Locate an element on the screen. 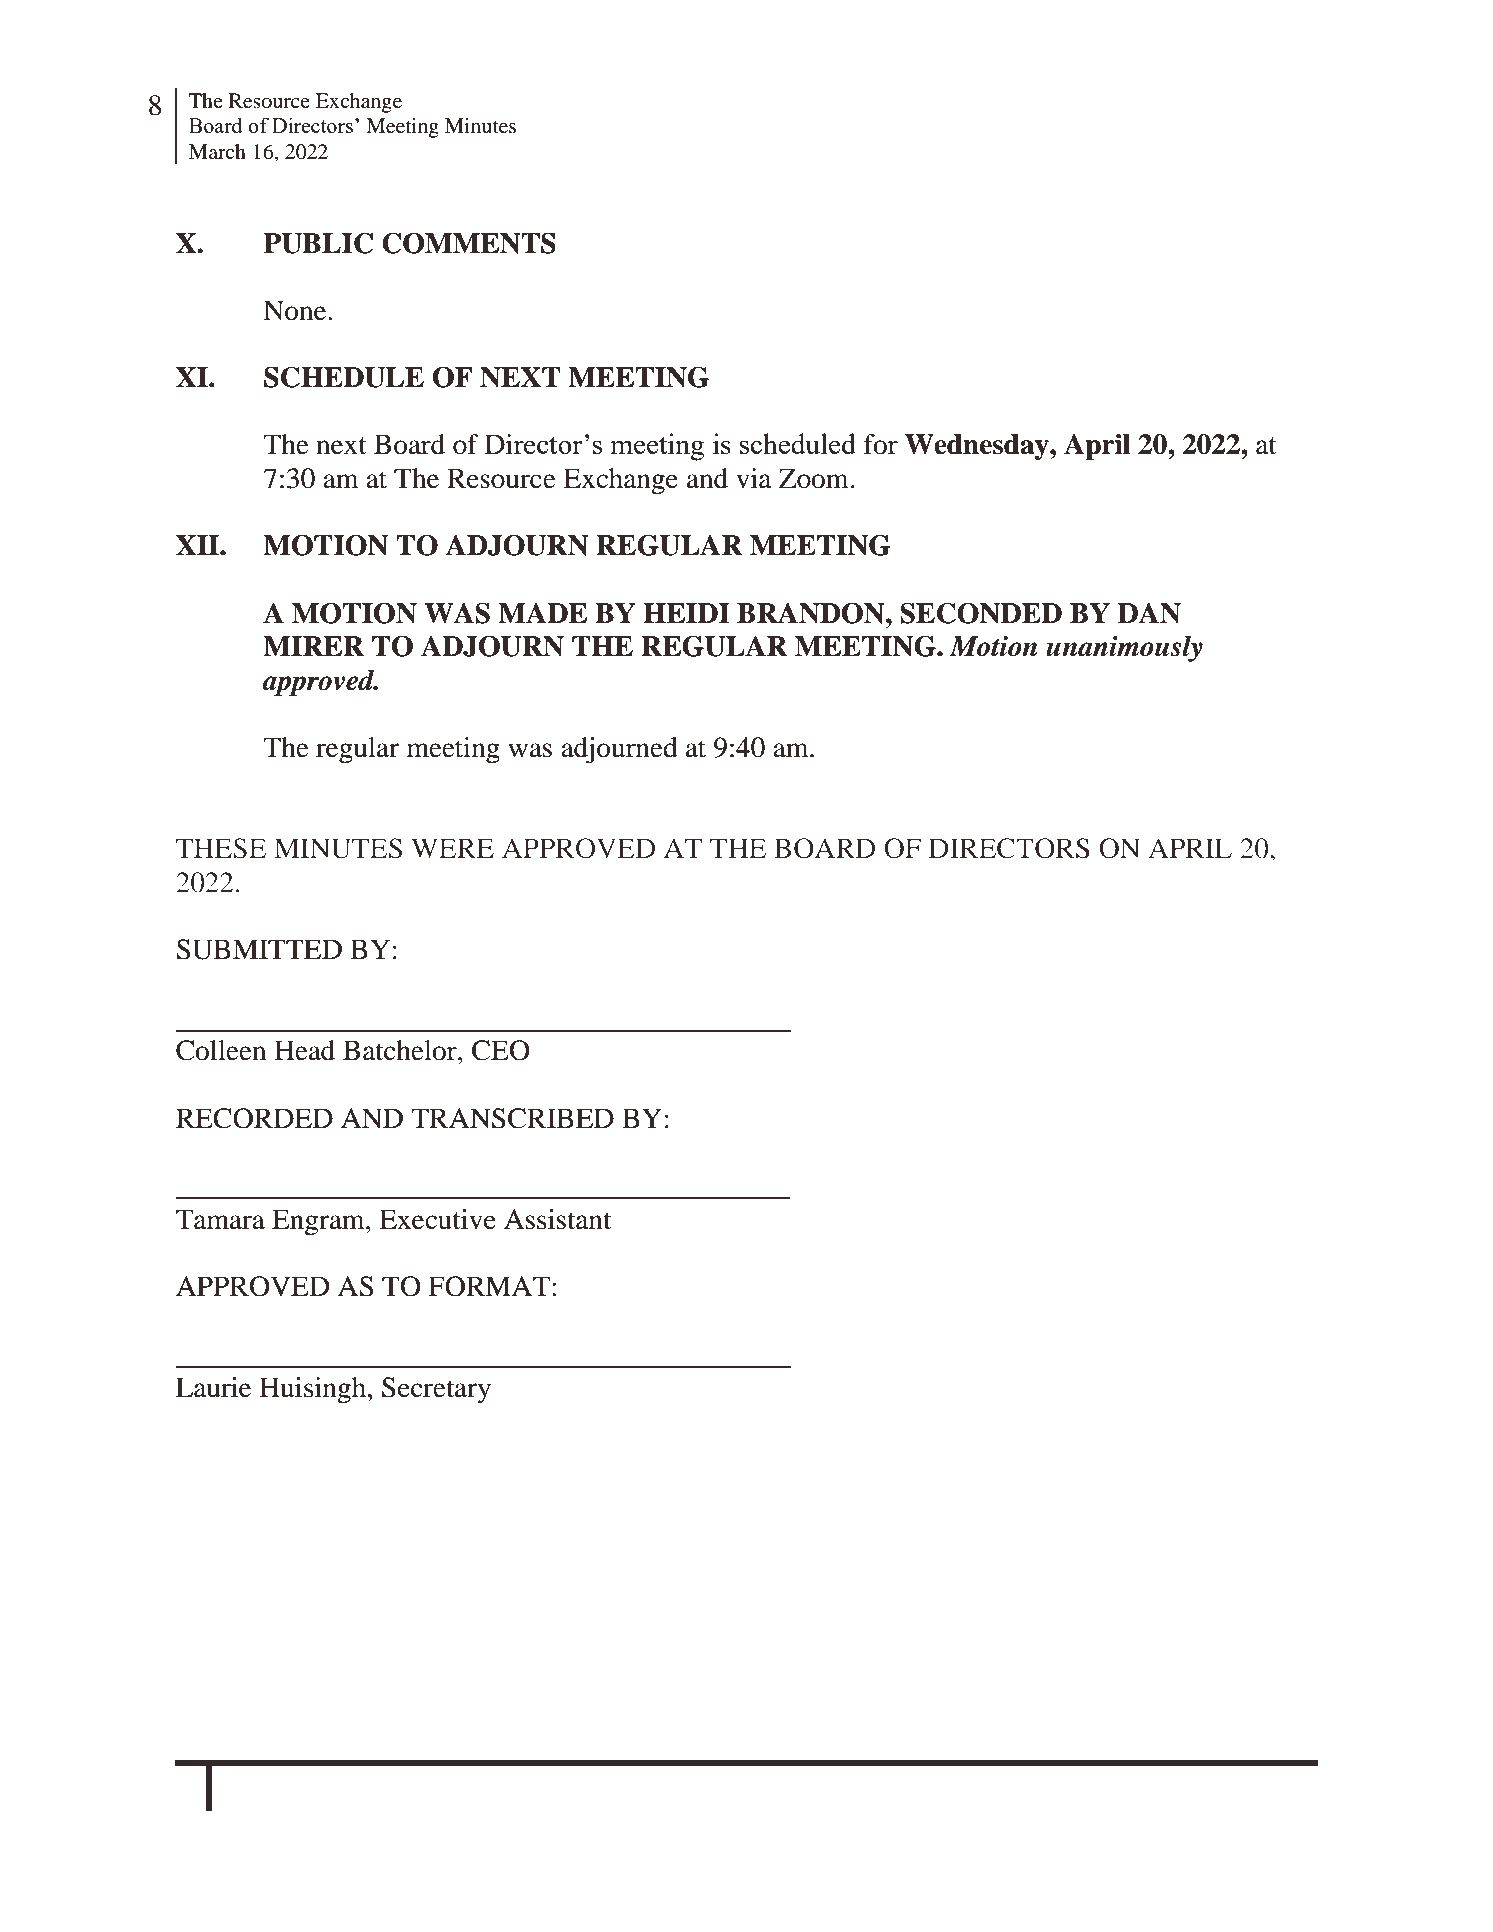 This screenshot has height=1932, width=1493. Wednesday is located at coordinates (978, 447).
